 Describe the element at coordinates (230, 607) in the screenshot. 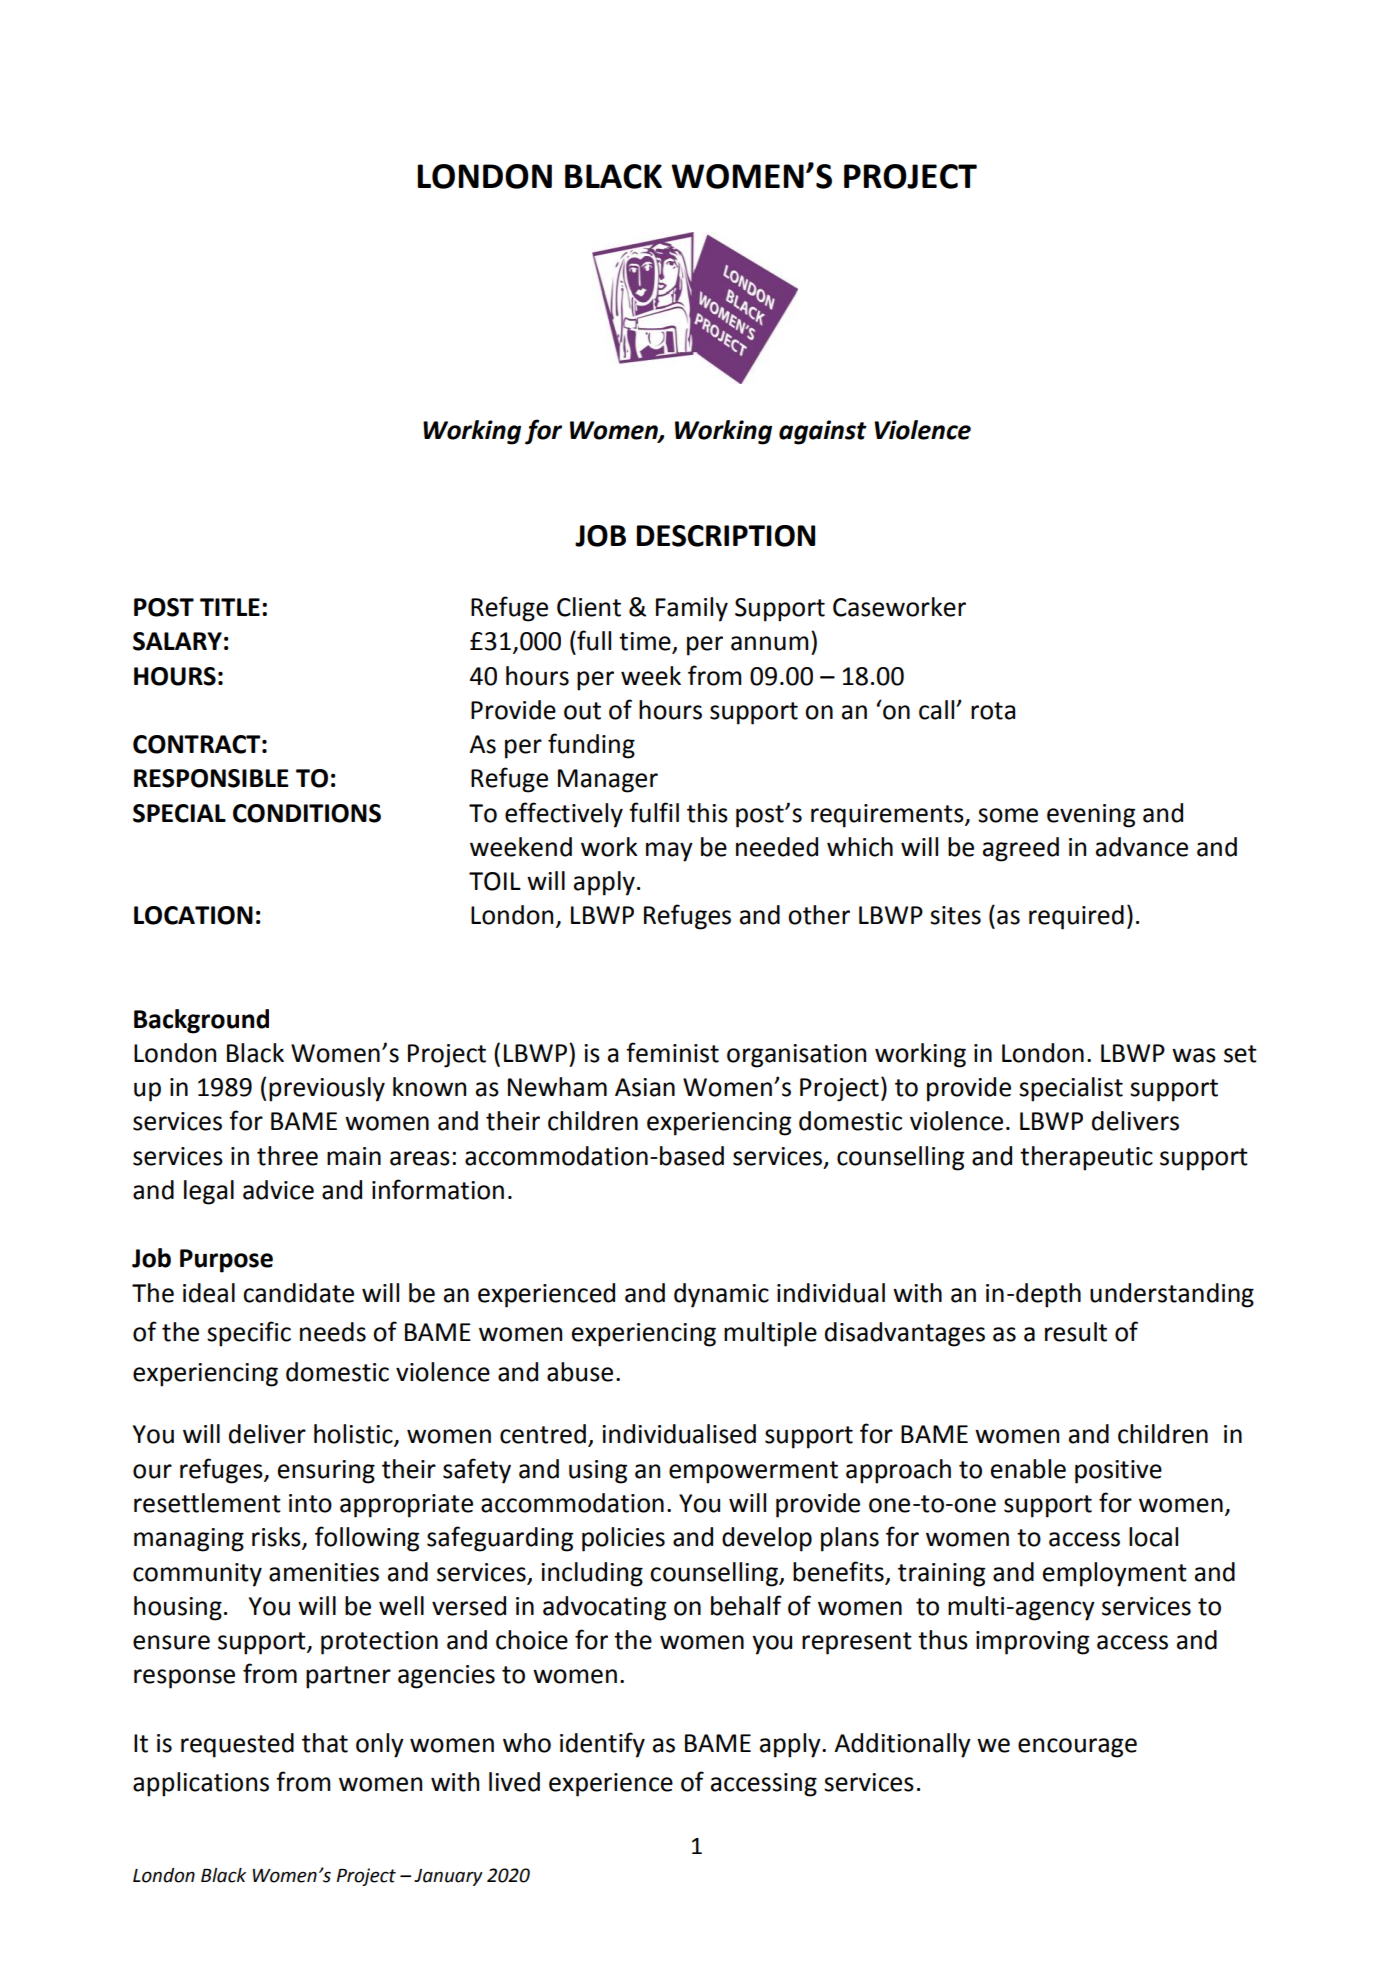

I see `TITLE` at that location.
